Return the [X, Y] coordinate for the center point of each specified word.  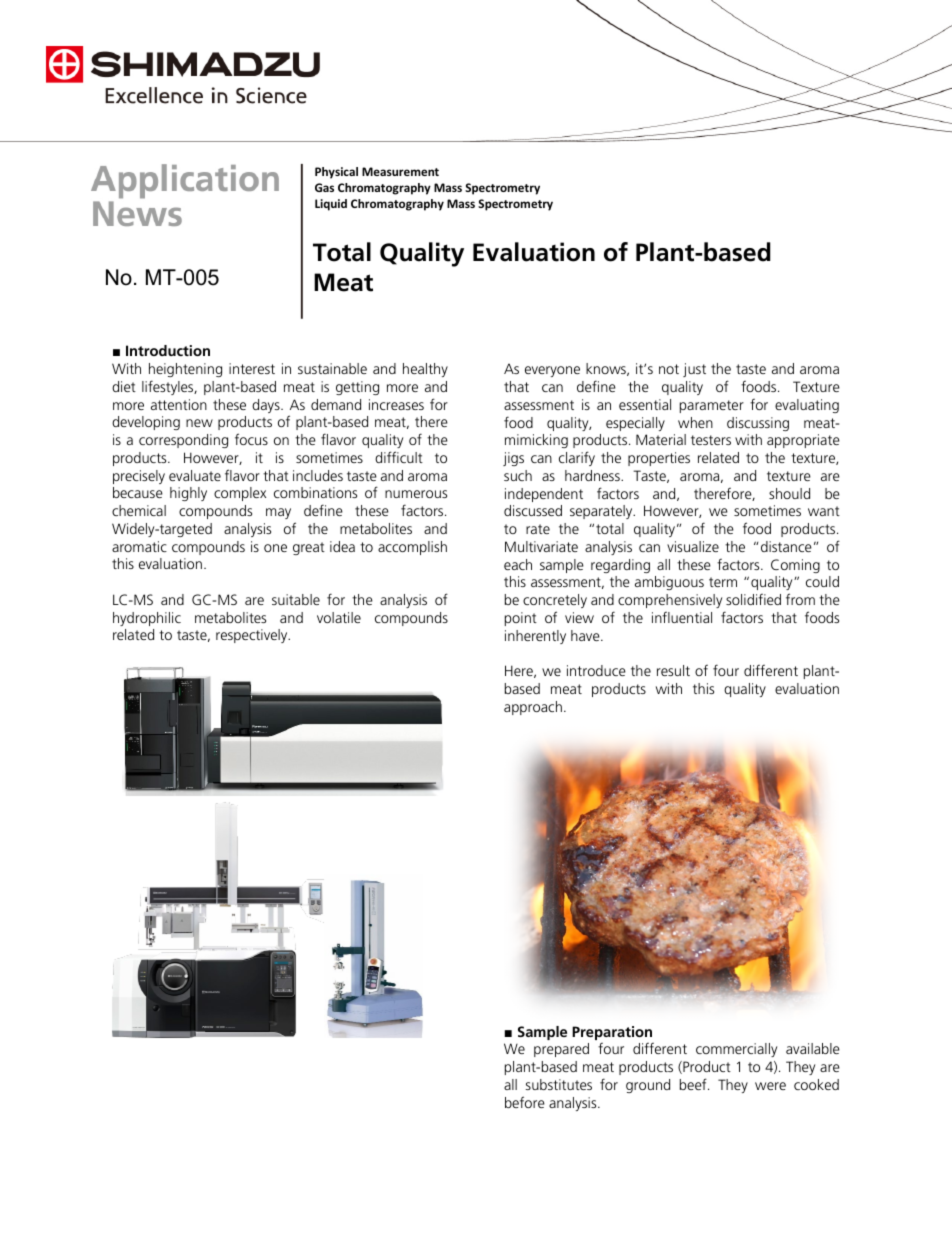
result [673, 670]
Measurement [400, 171]
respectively [253, 636]
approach [533, 708]
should [789, 493]
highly [188, 494]
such [518, 475]
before [525, 1102]
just [694, 370]
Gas [324, 187]
